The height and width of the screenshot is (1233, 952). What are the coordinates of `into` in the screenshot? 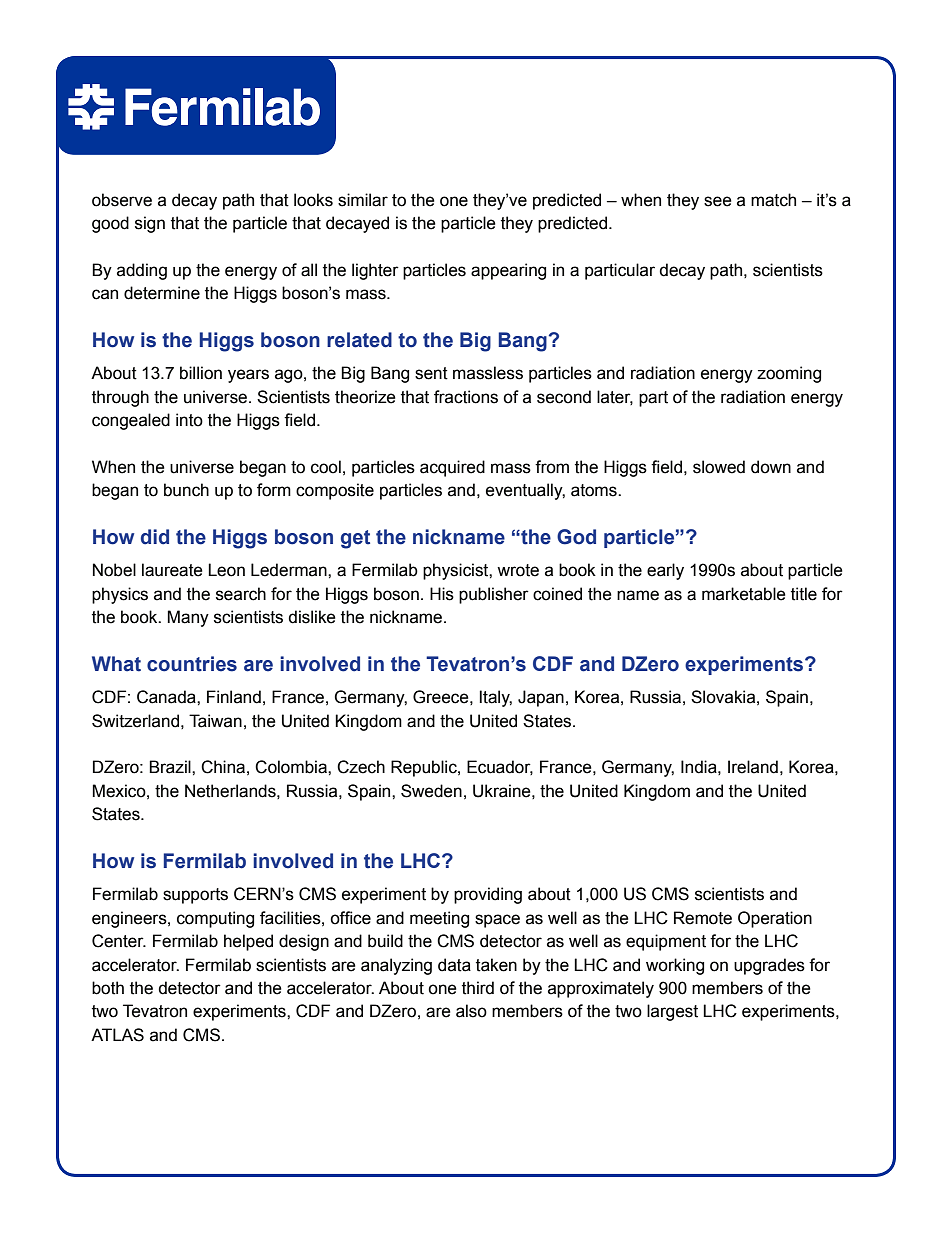 It's located at (189, 420).
